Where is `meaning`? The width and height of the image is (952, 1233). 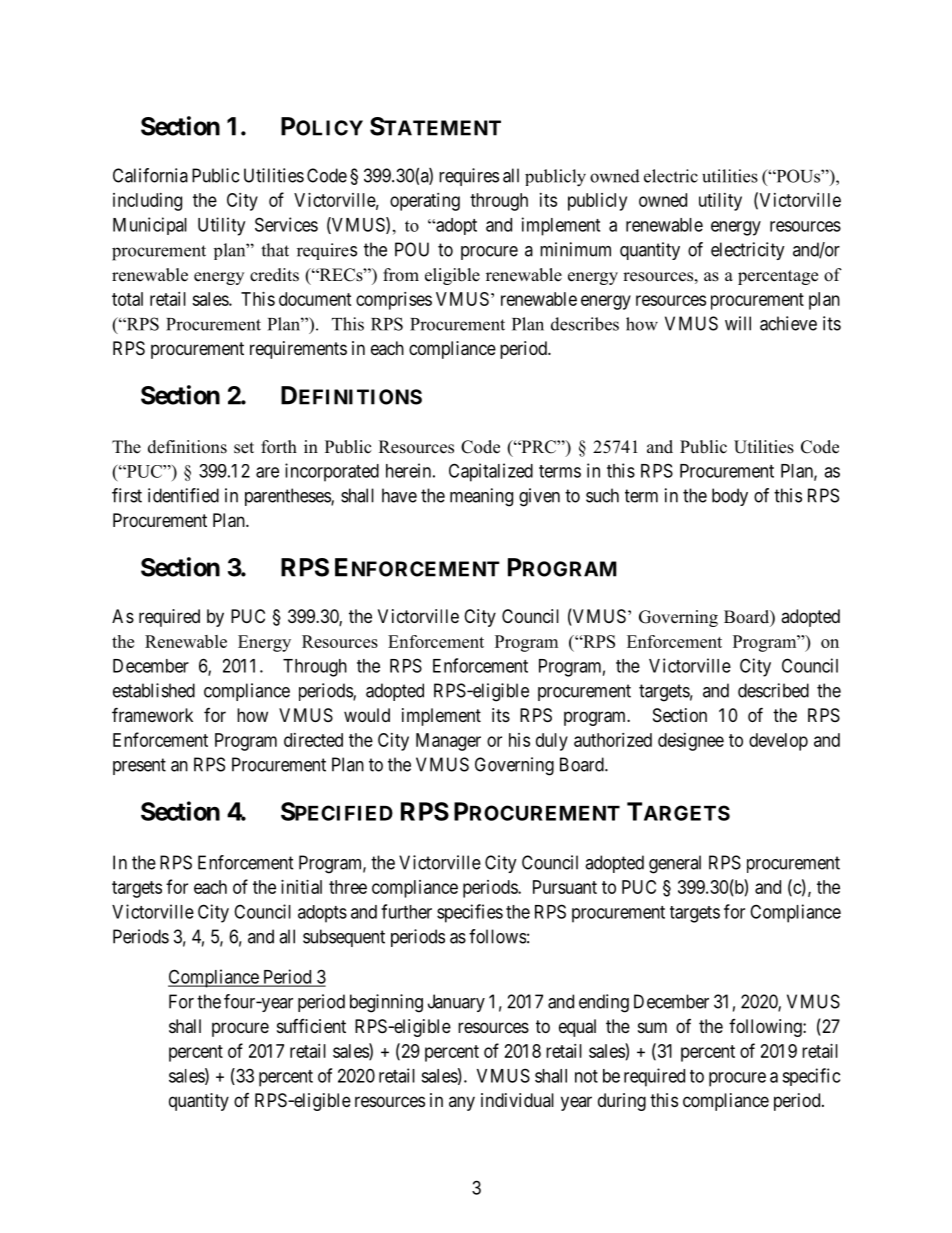
meaning is located at coordinates (481, 497).
